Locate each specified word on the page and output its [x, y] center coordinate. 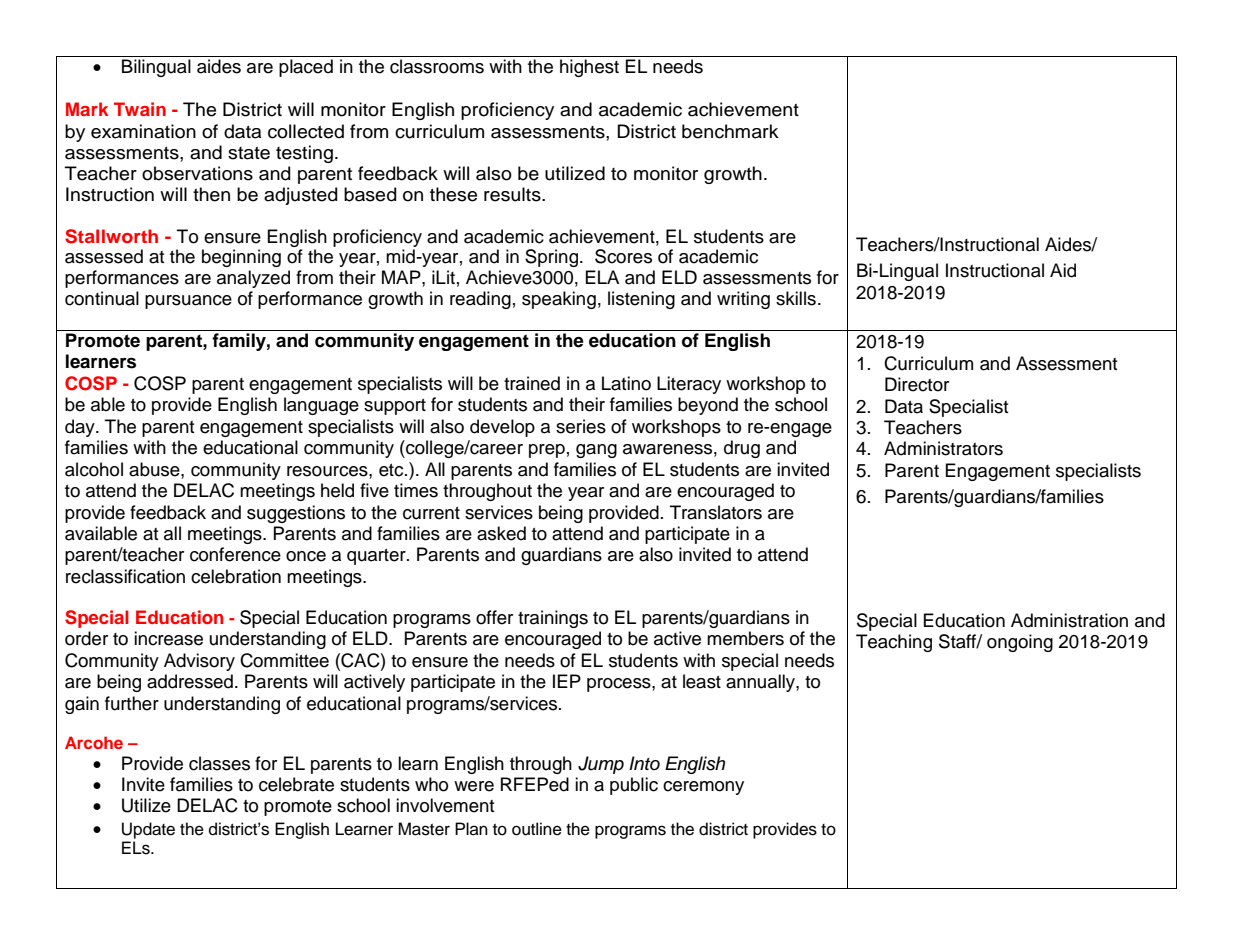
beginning [241, 258]
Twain [140, 109]
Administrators [943, 448]
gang [596, 451]
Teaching [894, 643]
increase [168, 638]
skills [796, 298]
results [513, 194]
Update [148, 830]
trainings [553, 619]
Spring [551, 258]
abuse [155, 469]
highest [589, 68]
